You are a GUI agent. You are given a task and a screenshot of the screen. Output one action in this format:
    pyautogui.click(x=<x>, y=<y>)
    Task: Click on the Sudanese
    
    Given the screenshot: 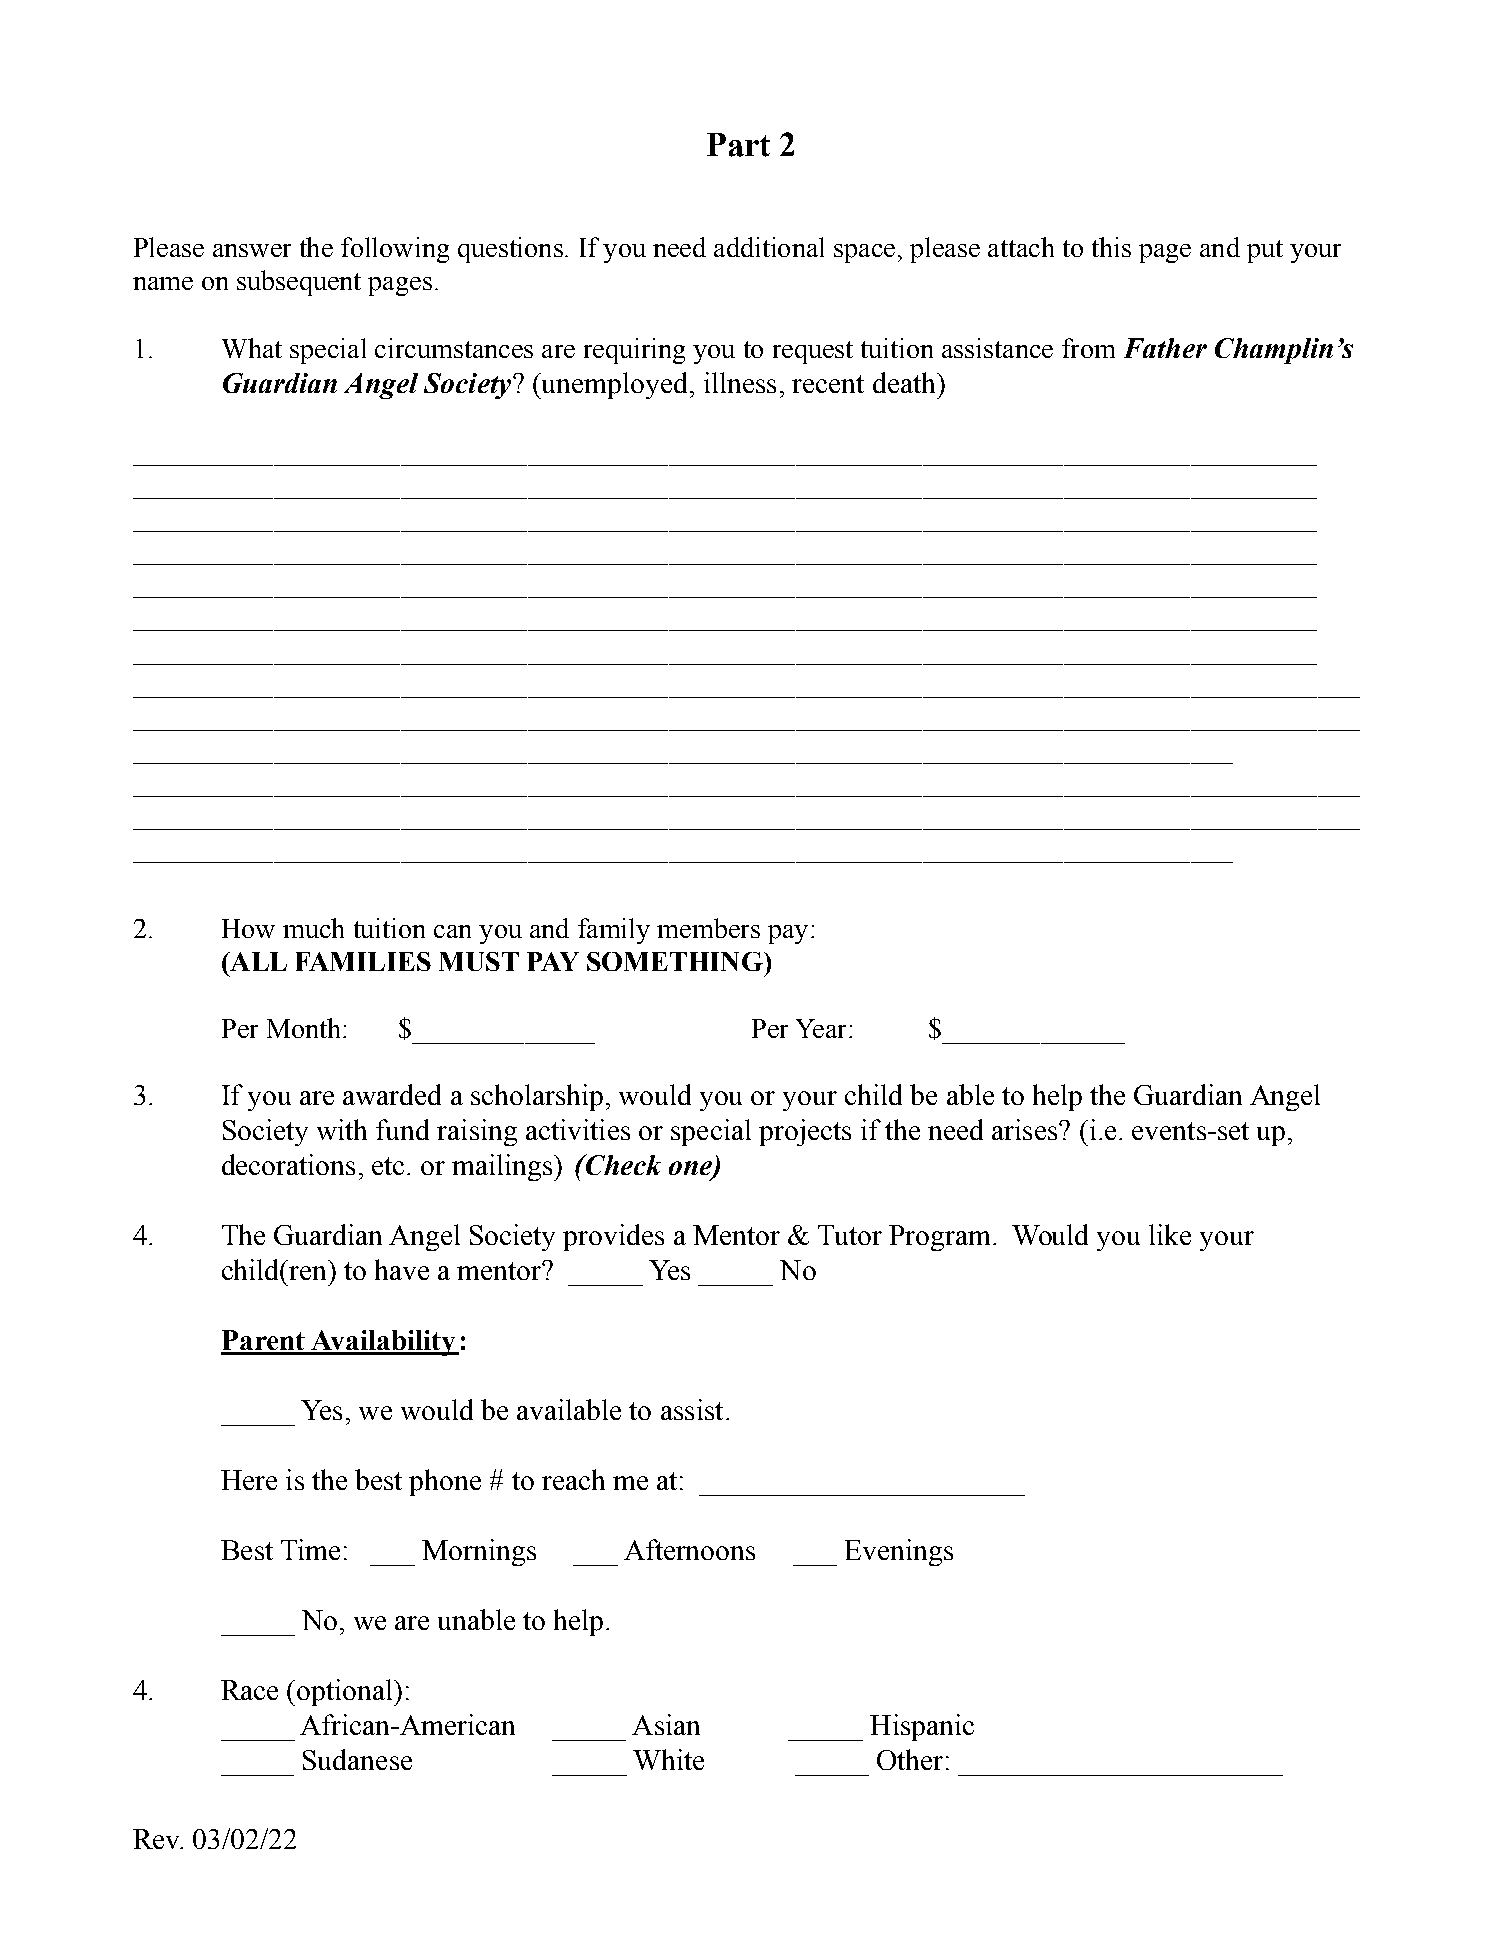 What is the action you would take?
    pyautogui.click(x=357, y=1759)
